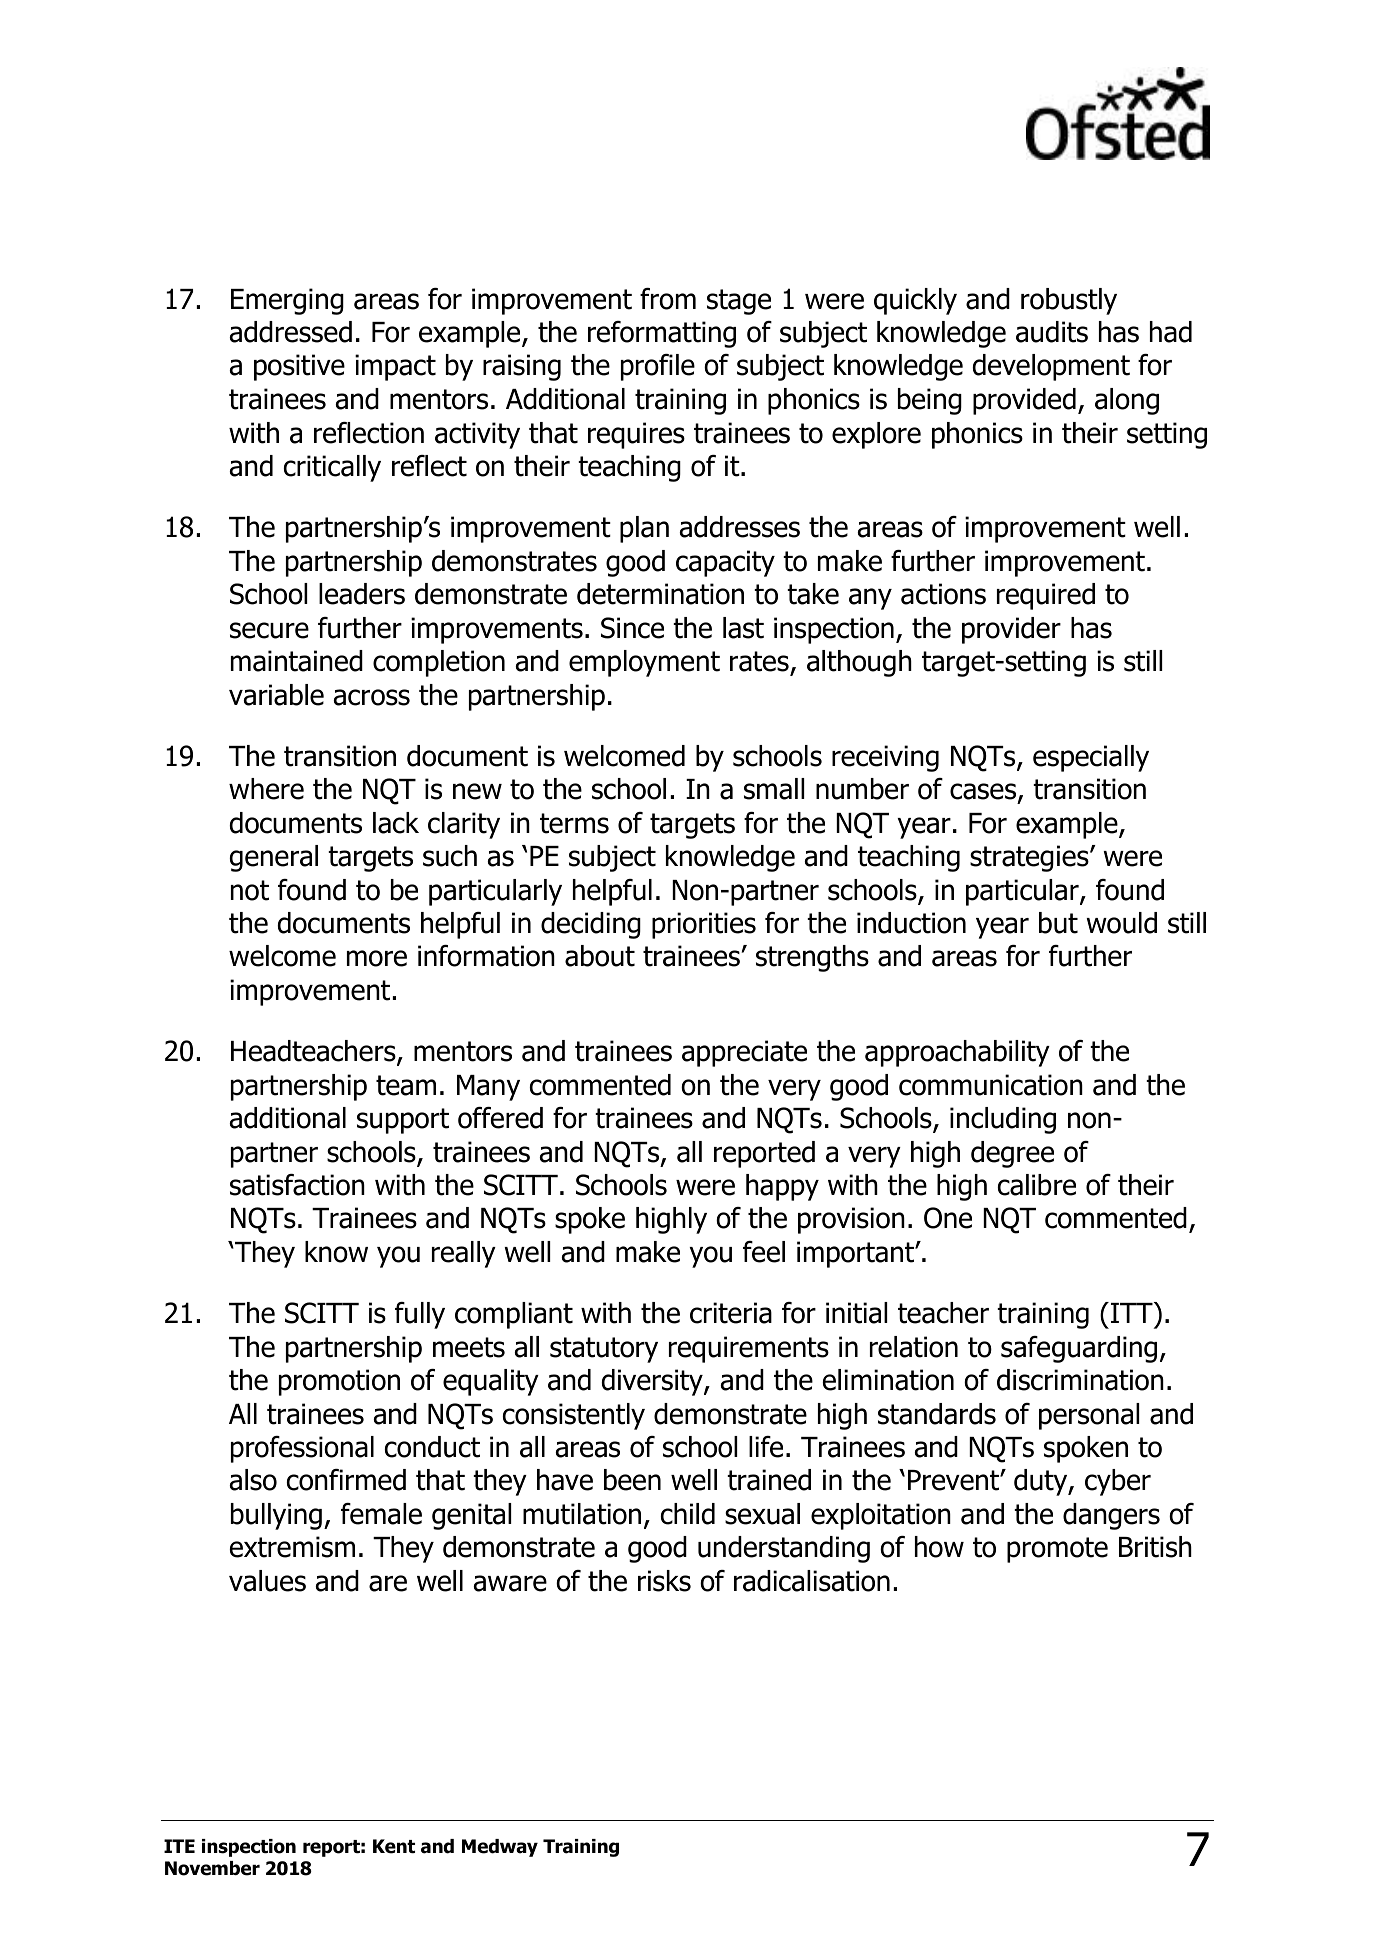 The width and height of the page is (1374, 1945). I want to click on appreciate, so click(744, 1053).
